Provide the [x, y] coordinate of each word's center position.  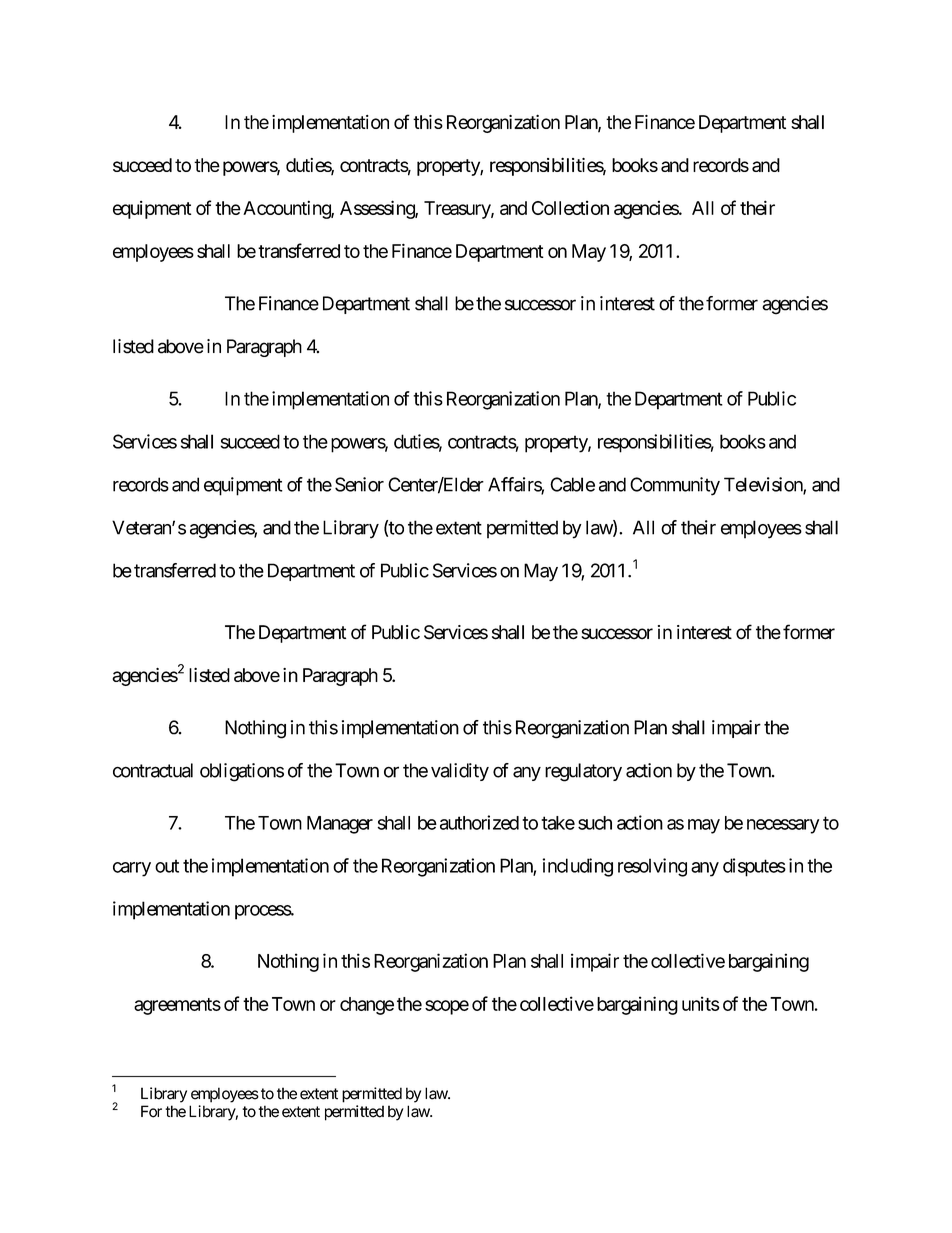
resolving [652, 867]
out [167, 866]
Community [675, 486]
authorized [479, 822]
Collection [570, 208]
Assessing [378, 209]
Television [764, 485]
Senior [359, 484]
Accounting [287, 209]
